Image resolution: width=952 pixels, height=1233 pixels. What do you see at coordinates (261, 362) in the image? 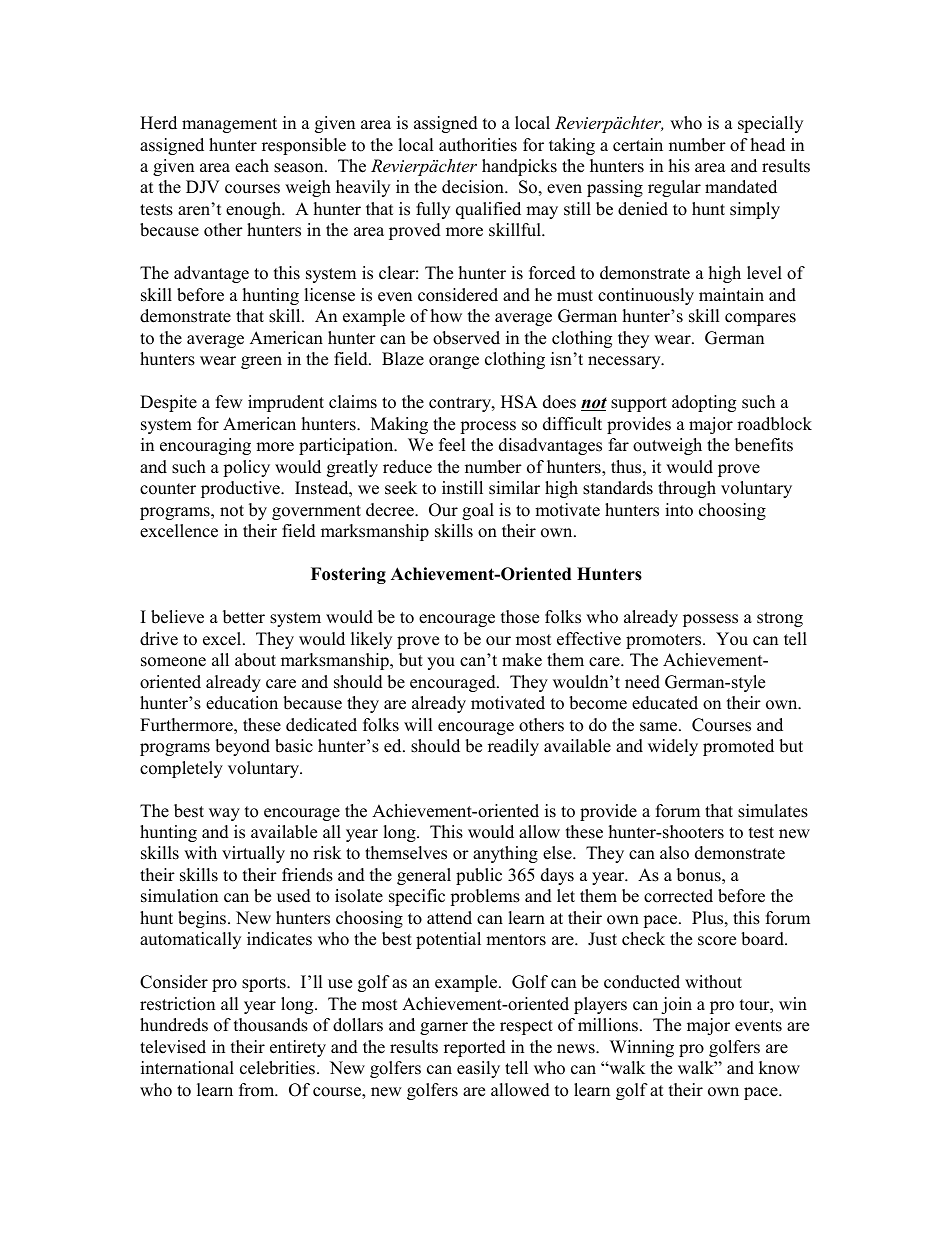
I see `green` at bounding box center [261, 362].
